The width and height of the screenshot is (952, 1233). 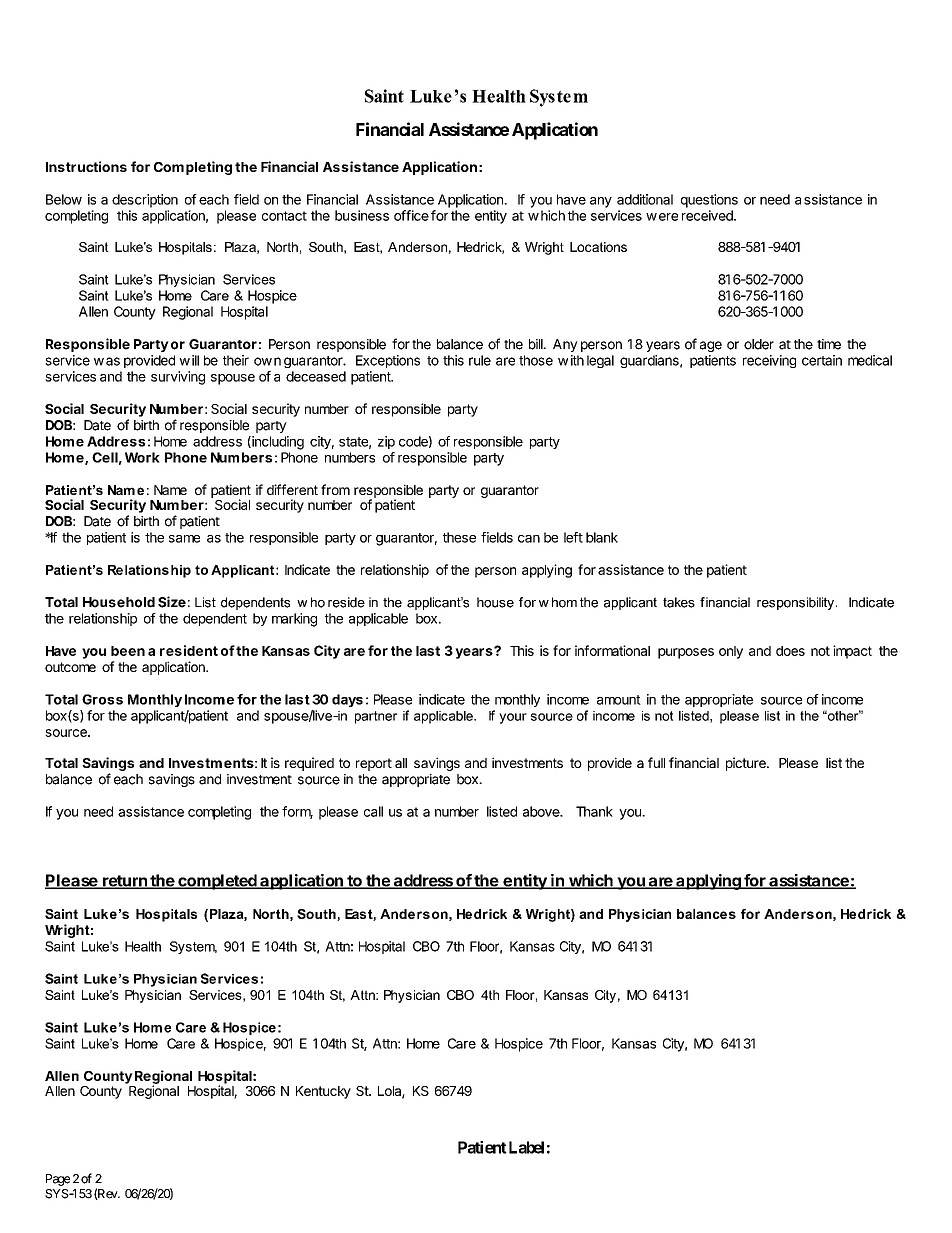 What do you see at coordinates (145, 201) in the screenshot?
I see `description` at bounding box center [145, 201].
